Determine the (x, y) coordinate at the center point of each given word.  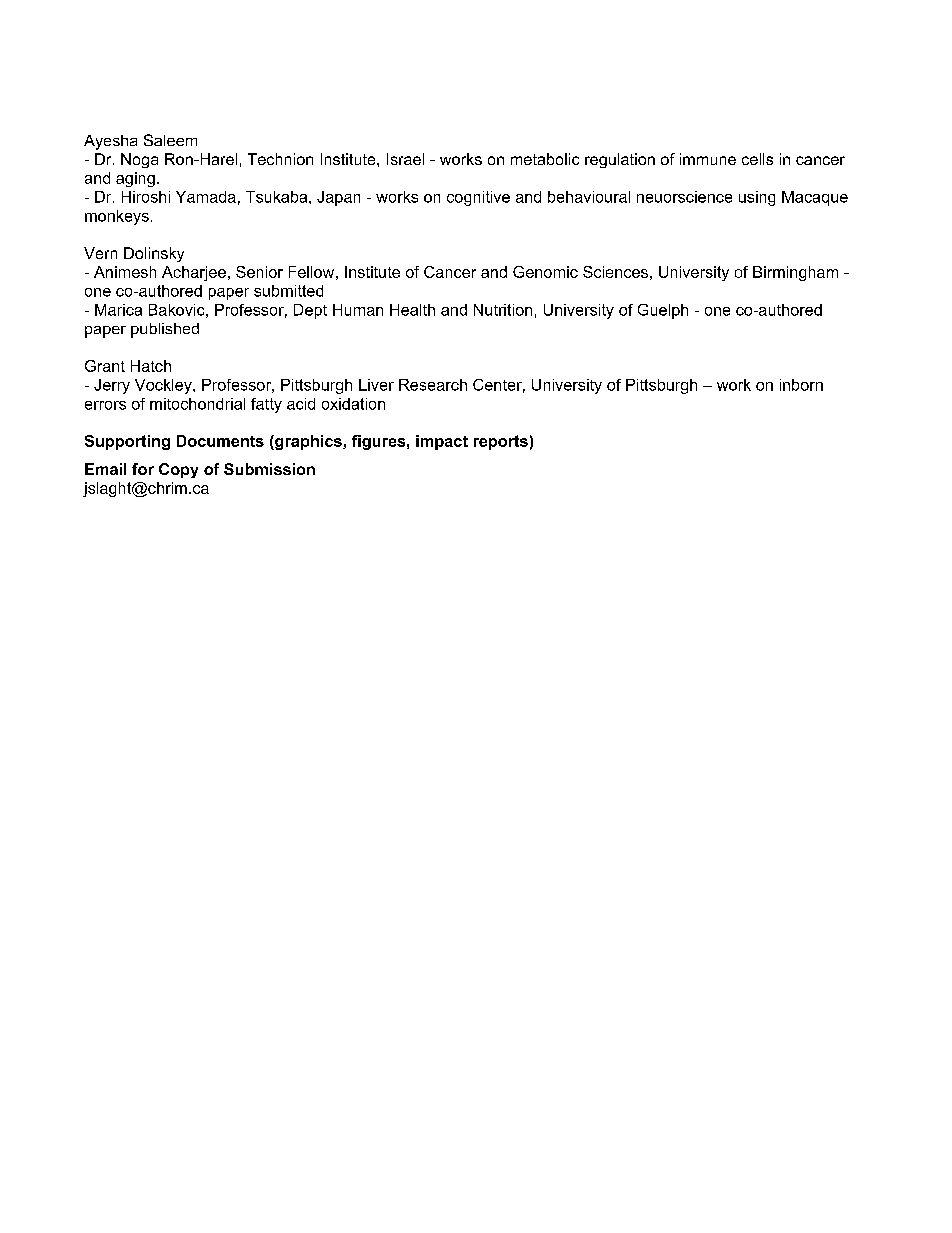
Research (433, 385)
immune (708, 159)
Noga (139, 160)
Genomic (545, 272)
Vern (100, 253)
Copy (178, 470)
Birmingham (795, 273)
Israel (405, 159)
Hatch (151, 366)
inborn (801, 385)
